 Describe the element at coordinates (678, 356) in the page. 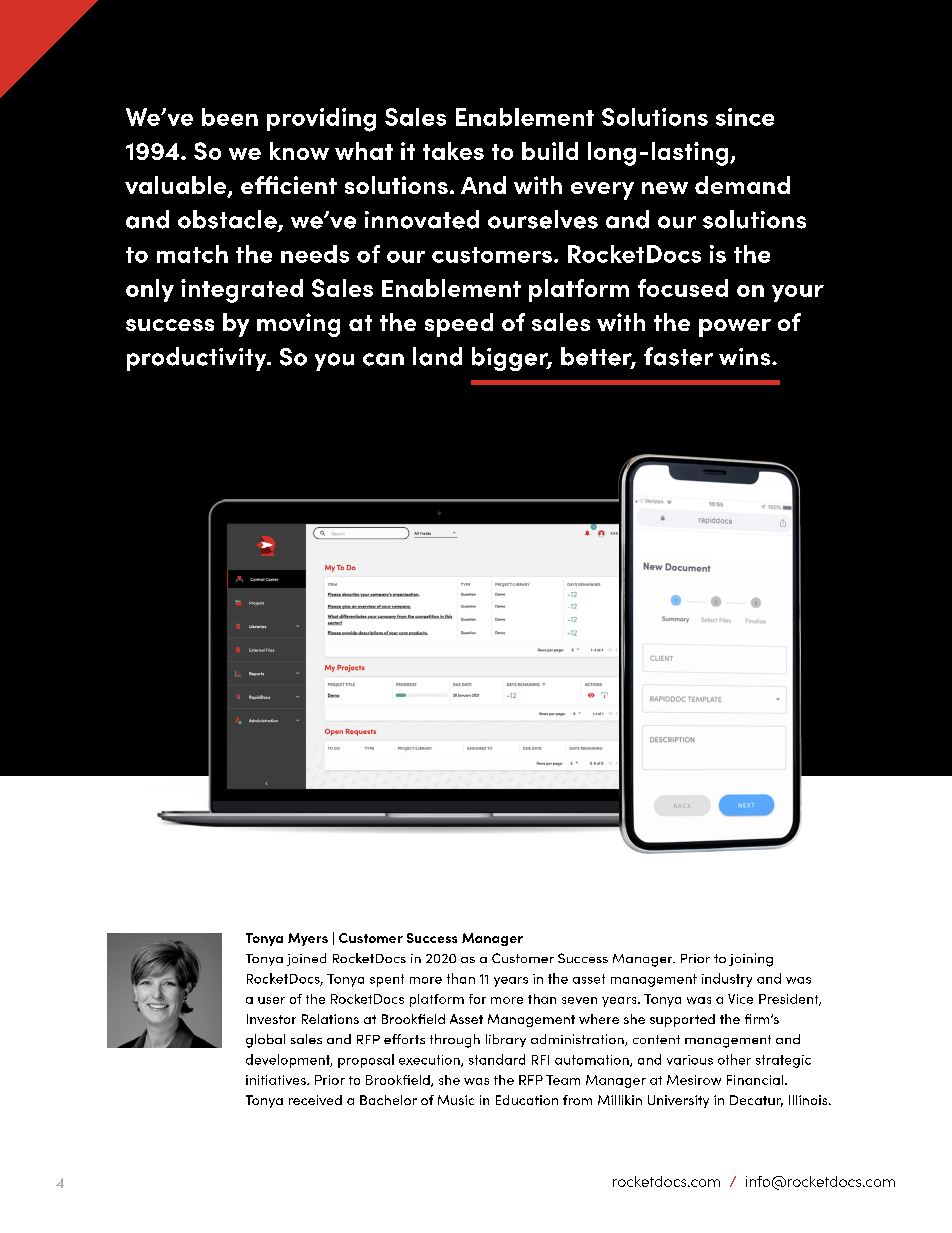

I see `faster` at that location.
